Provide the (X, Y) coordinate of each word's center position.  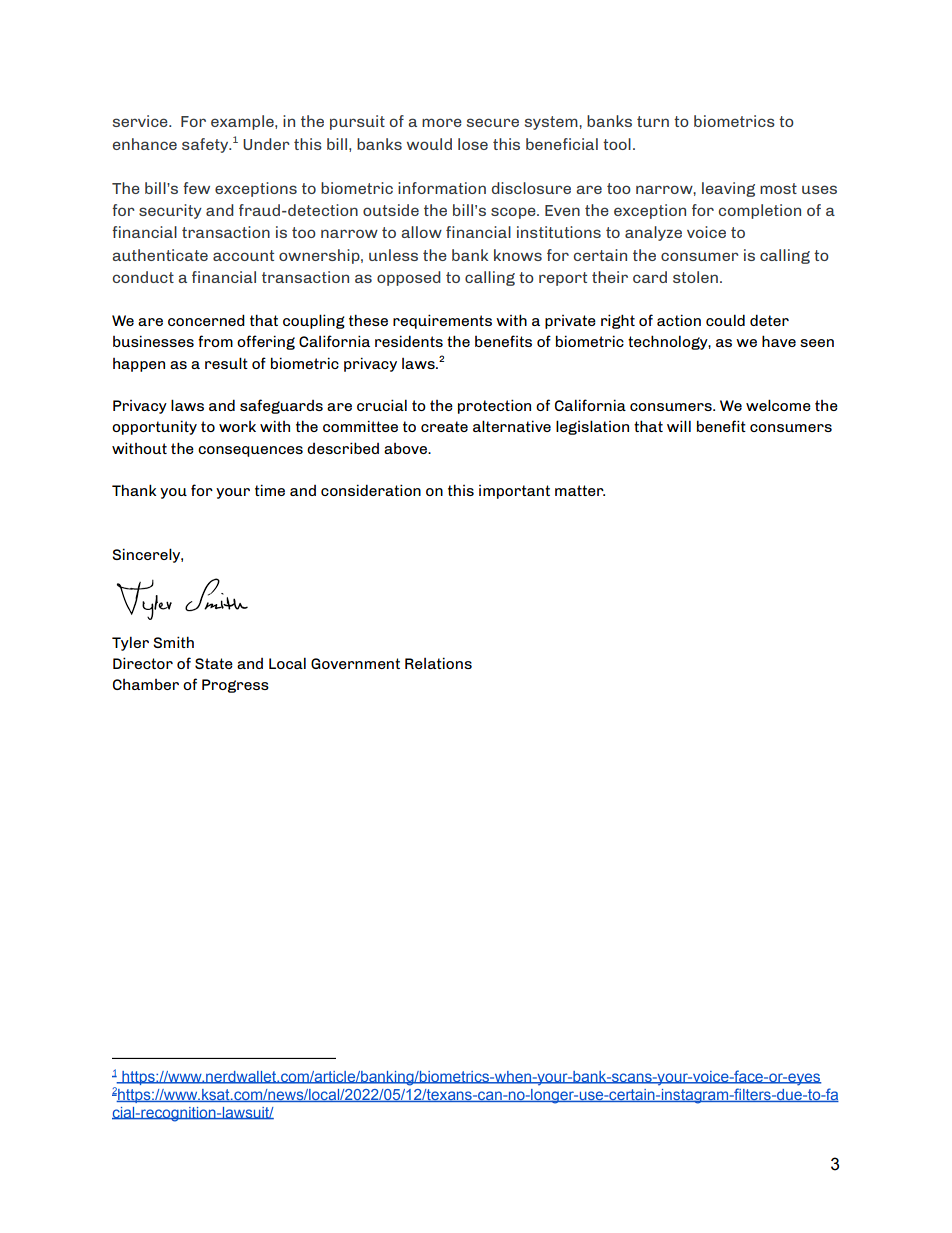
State (214, 663)
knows (518, 255)
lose (473, 144)
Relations (438, 663)
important (514, 492)
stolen (697, 277)
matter (580, 490)
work (237, 426)
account (243, 255)
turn (653, 121)
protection (494, 406)
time (270, 490)
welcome (778, 405)
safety (206, 145)
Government (355, 663)
